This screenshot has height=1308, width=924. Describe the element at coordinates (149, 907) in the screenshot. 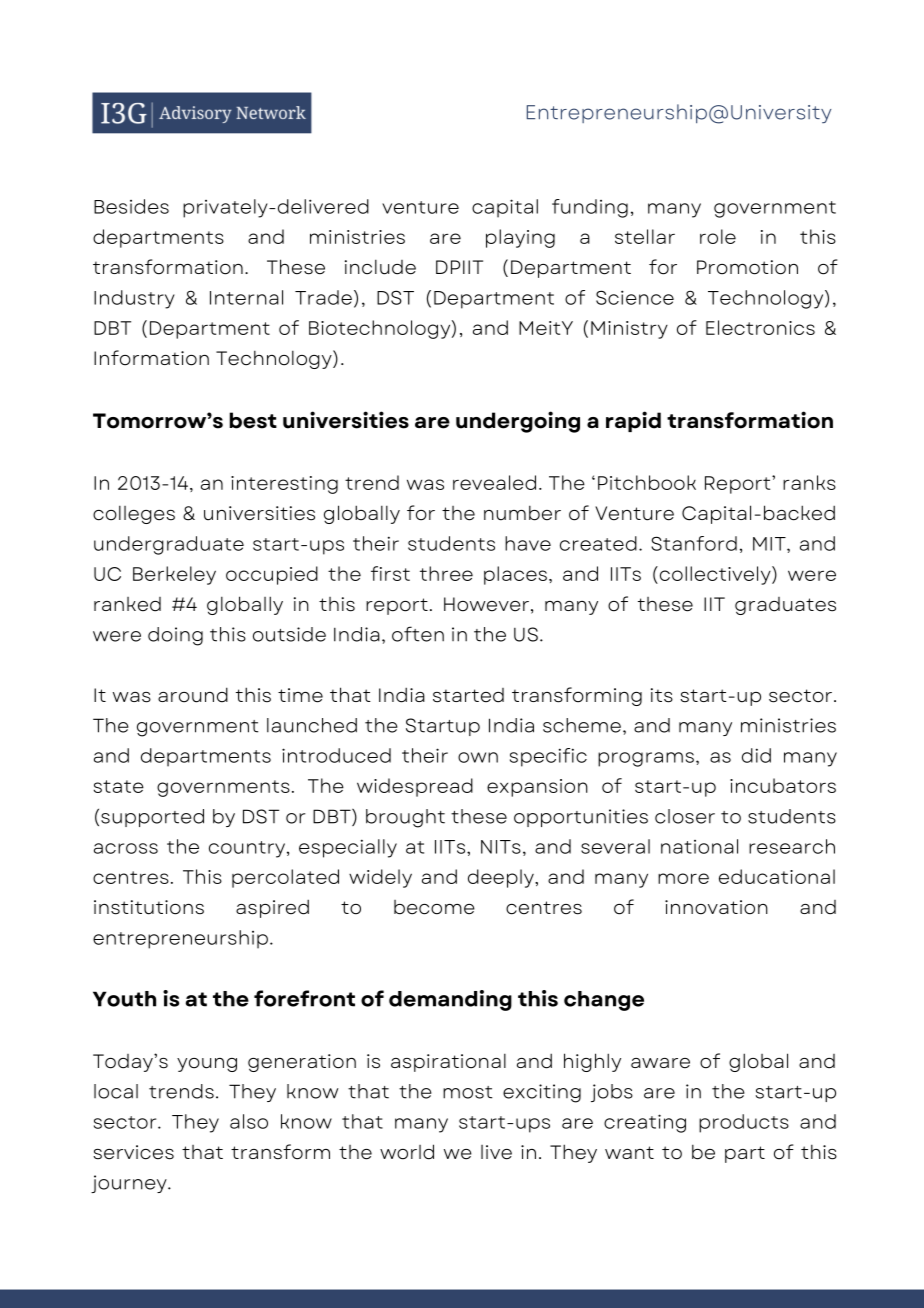

I see `institutions` at that location.
